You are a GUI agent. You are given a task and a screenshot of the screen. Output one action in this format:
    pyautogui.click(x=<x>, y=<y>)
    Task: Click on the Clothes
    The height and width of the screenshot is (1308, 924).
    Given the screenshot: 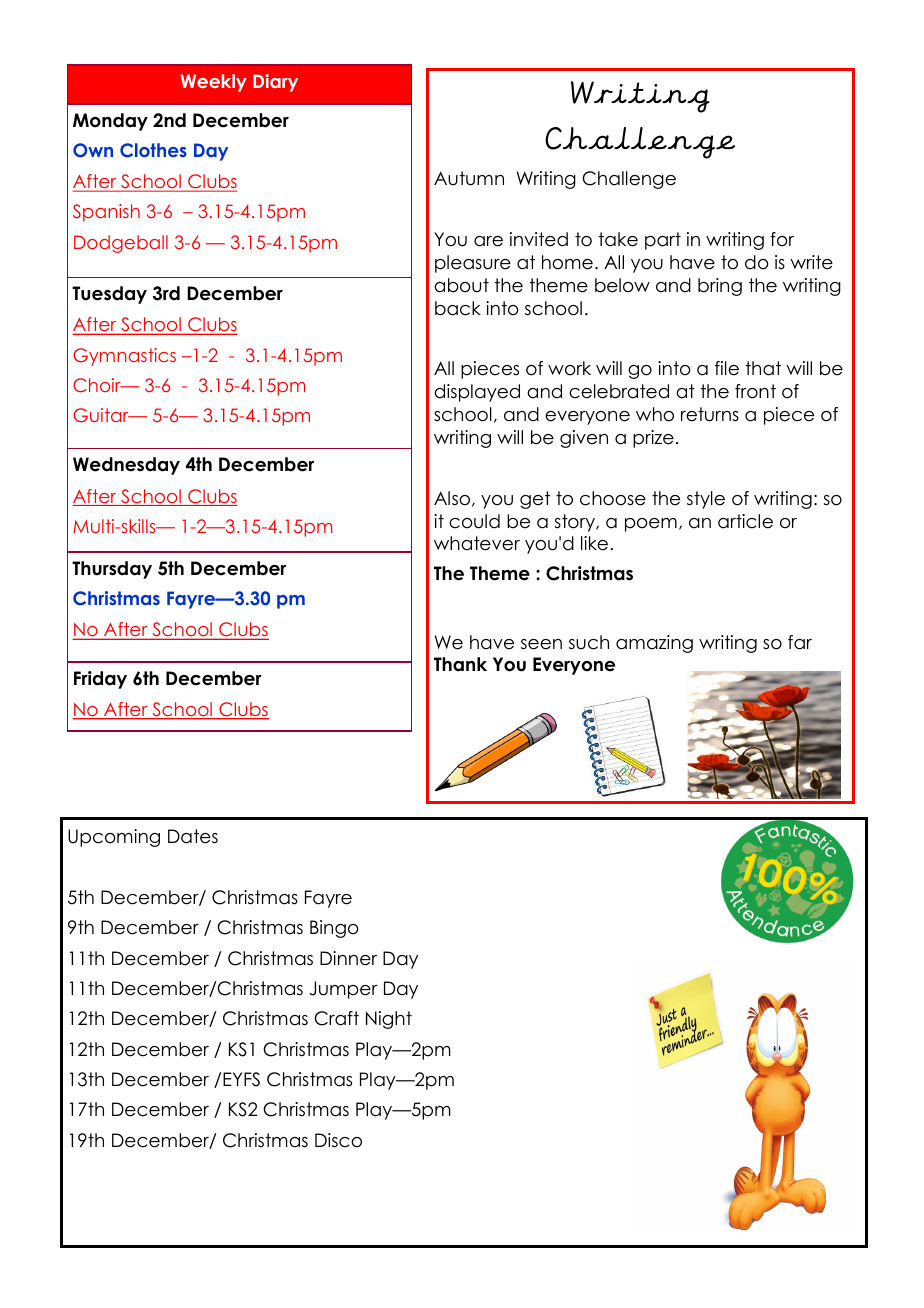 What is the action you would take?
    pyautogui.click(x=153, y=150)
